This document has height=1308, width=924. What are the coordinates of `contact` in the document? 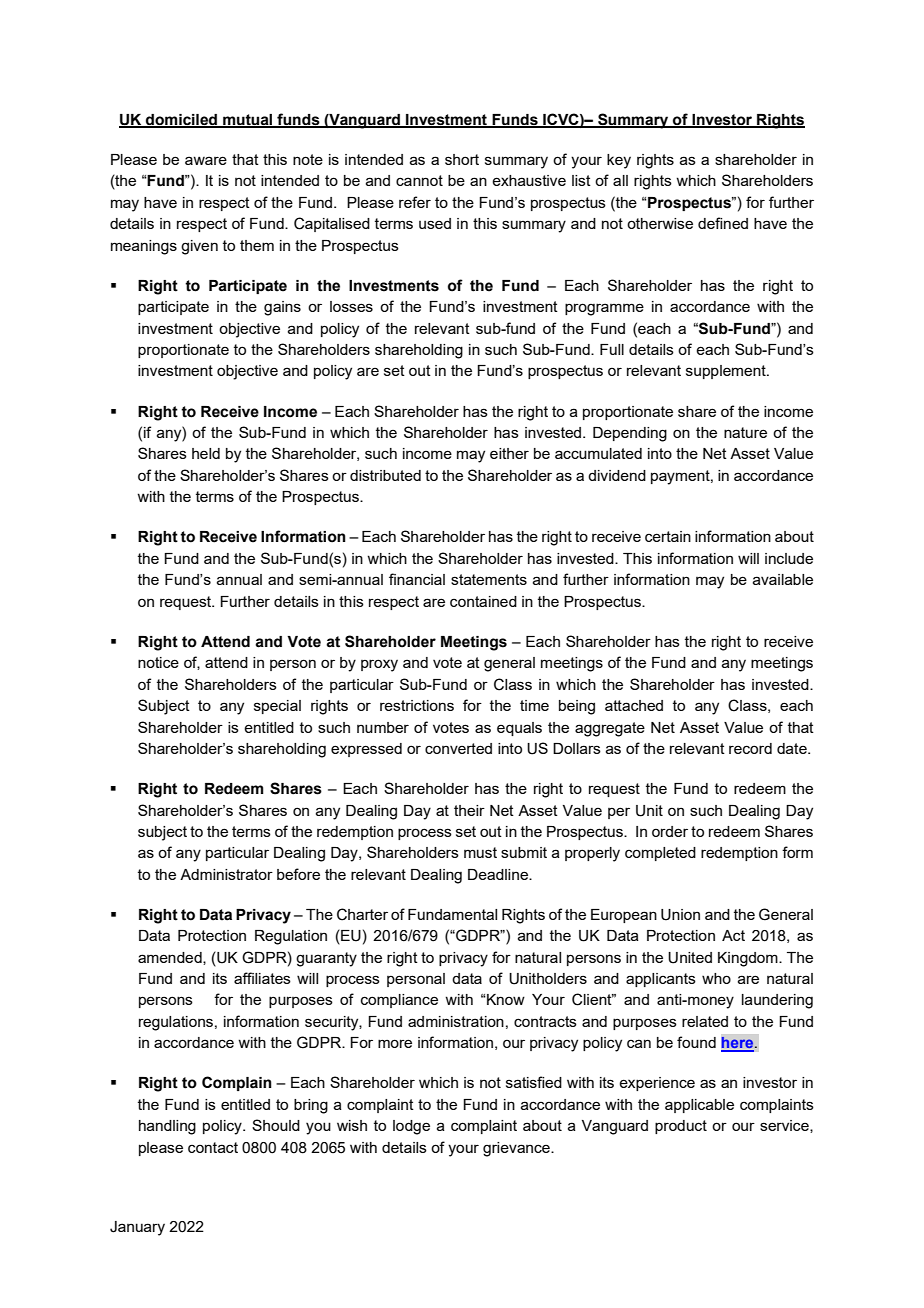 It's located at (213, 1147).
